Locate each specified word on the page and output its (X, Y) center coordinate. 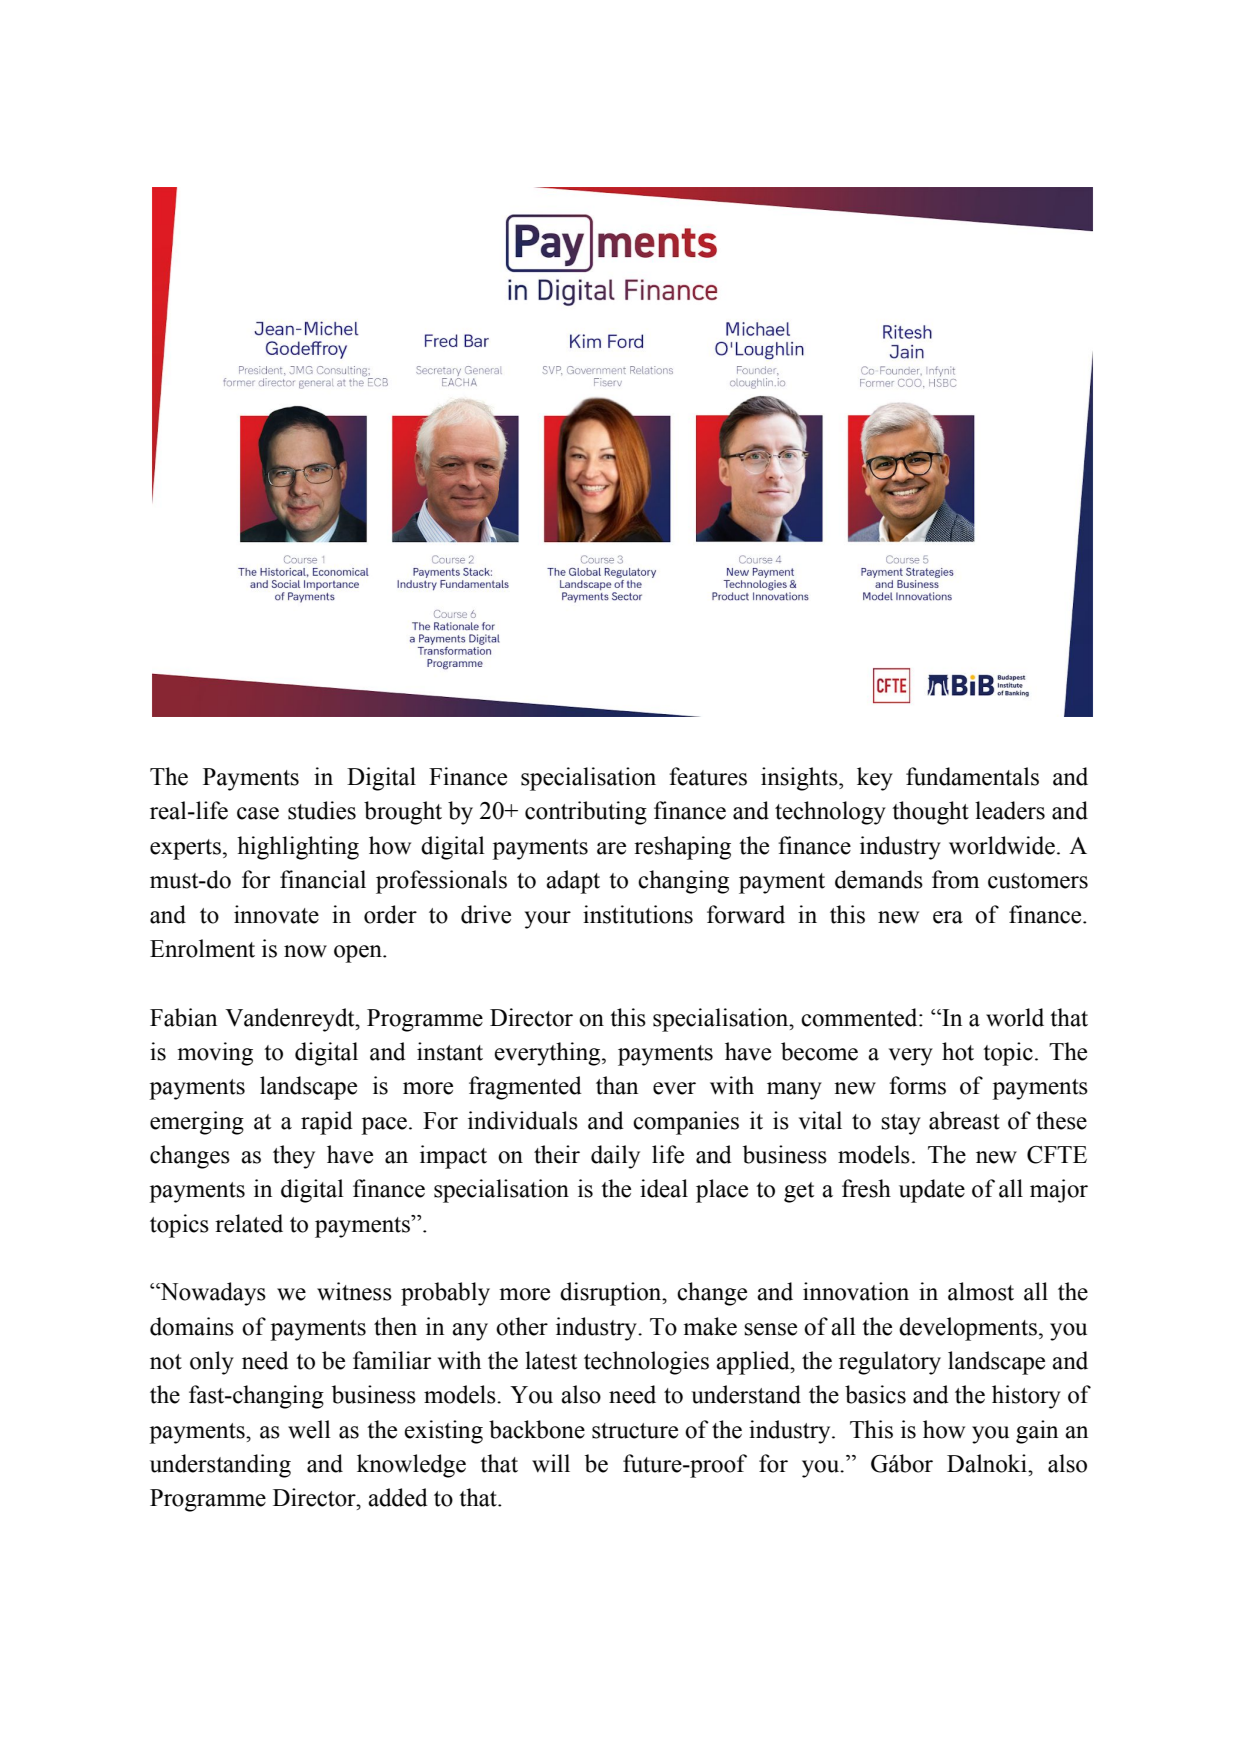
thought (930, 813)
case (258, 813)
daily (615, 1157)
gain (1037, 1432)
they (294, 1157)
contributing (586, 813)
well (309, 1429)
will (551, 1463)
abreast (964, 1120)
